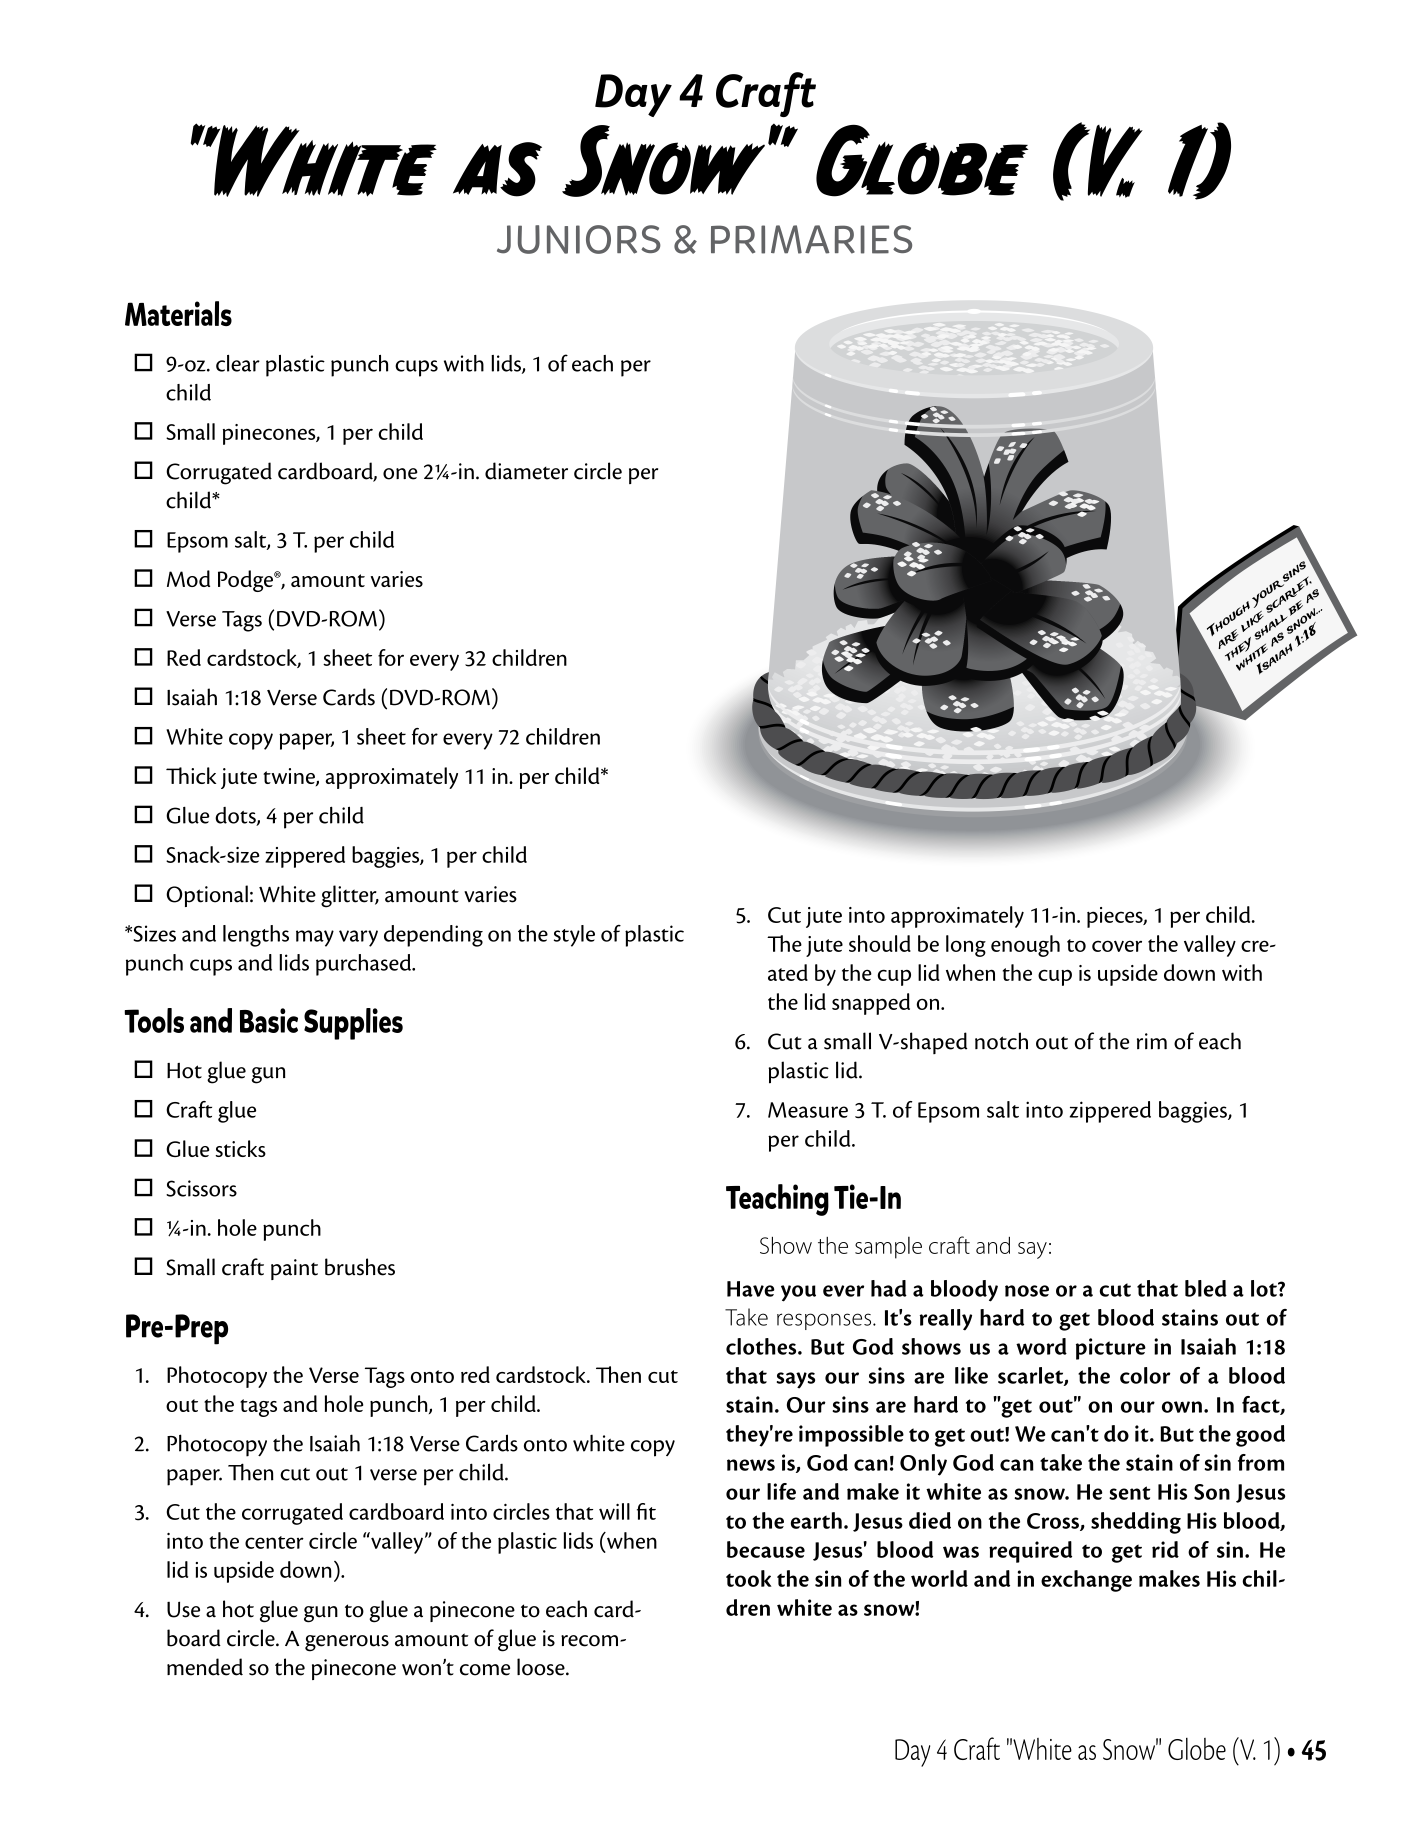  I want to click on style, so click(574, 936).
